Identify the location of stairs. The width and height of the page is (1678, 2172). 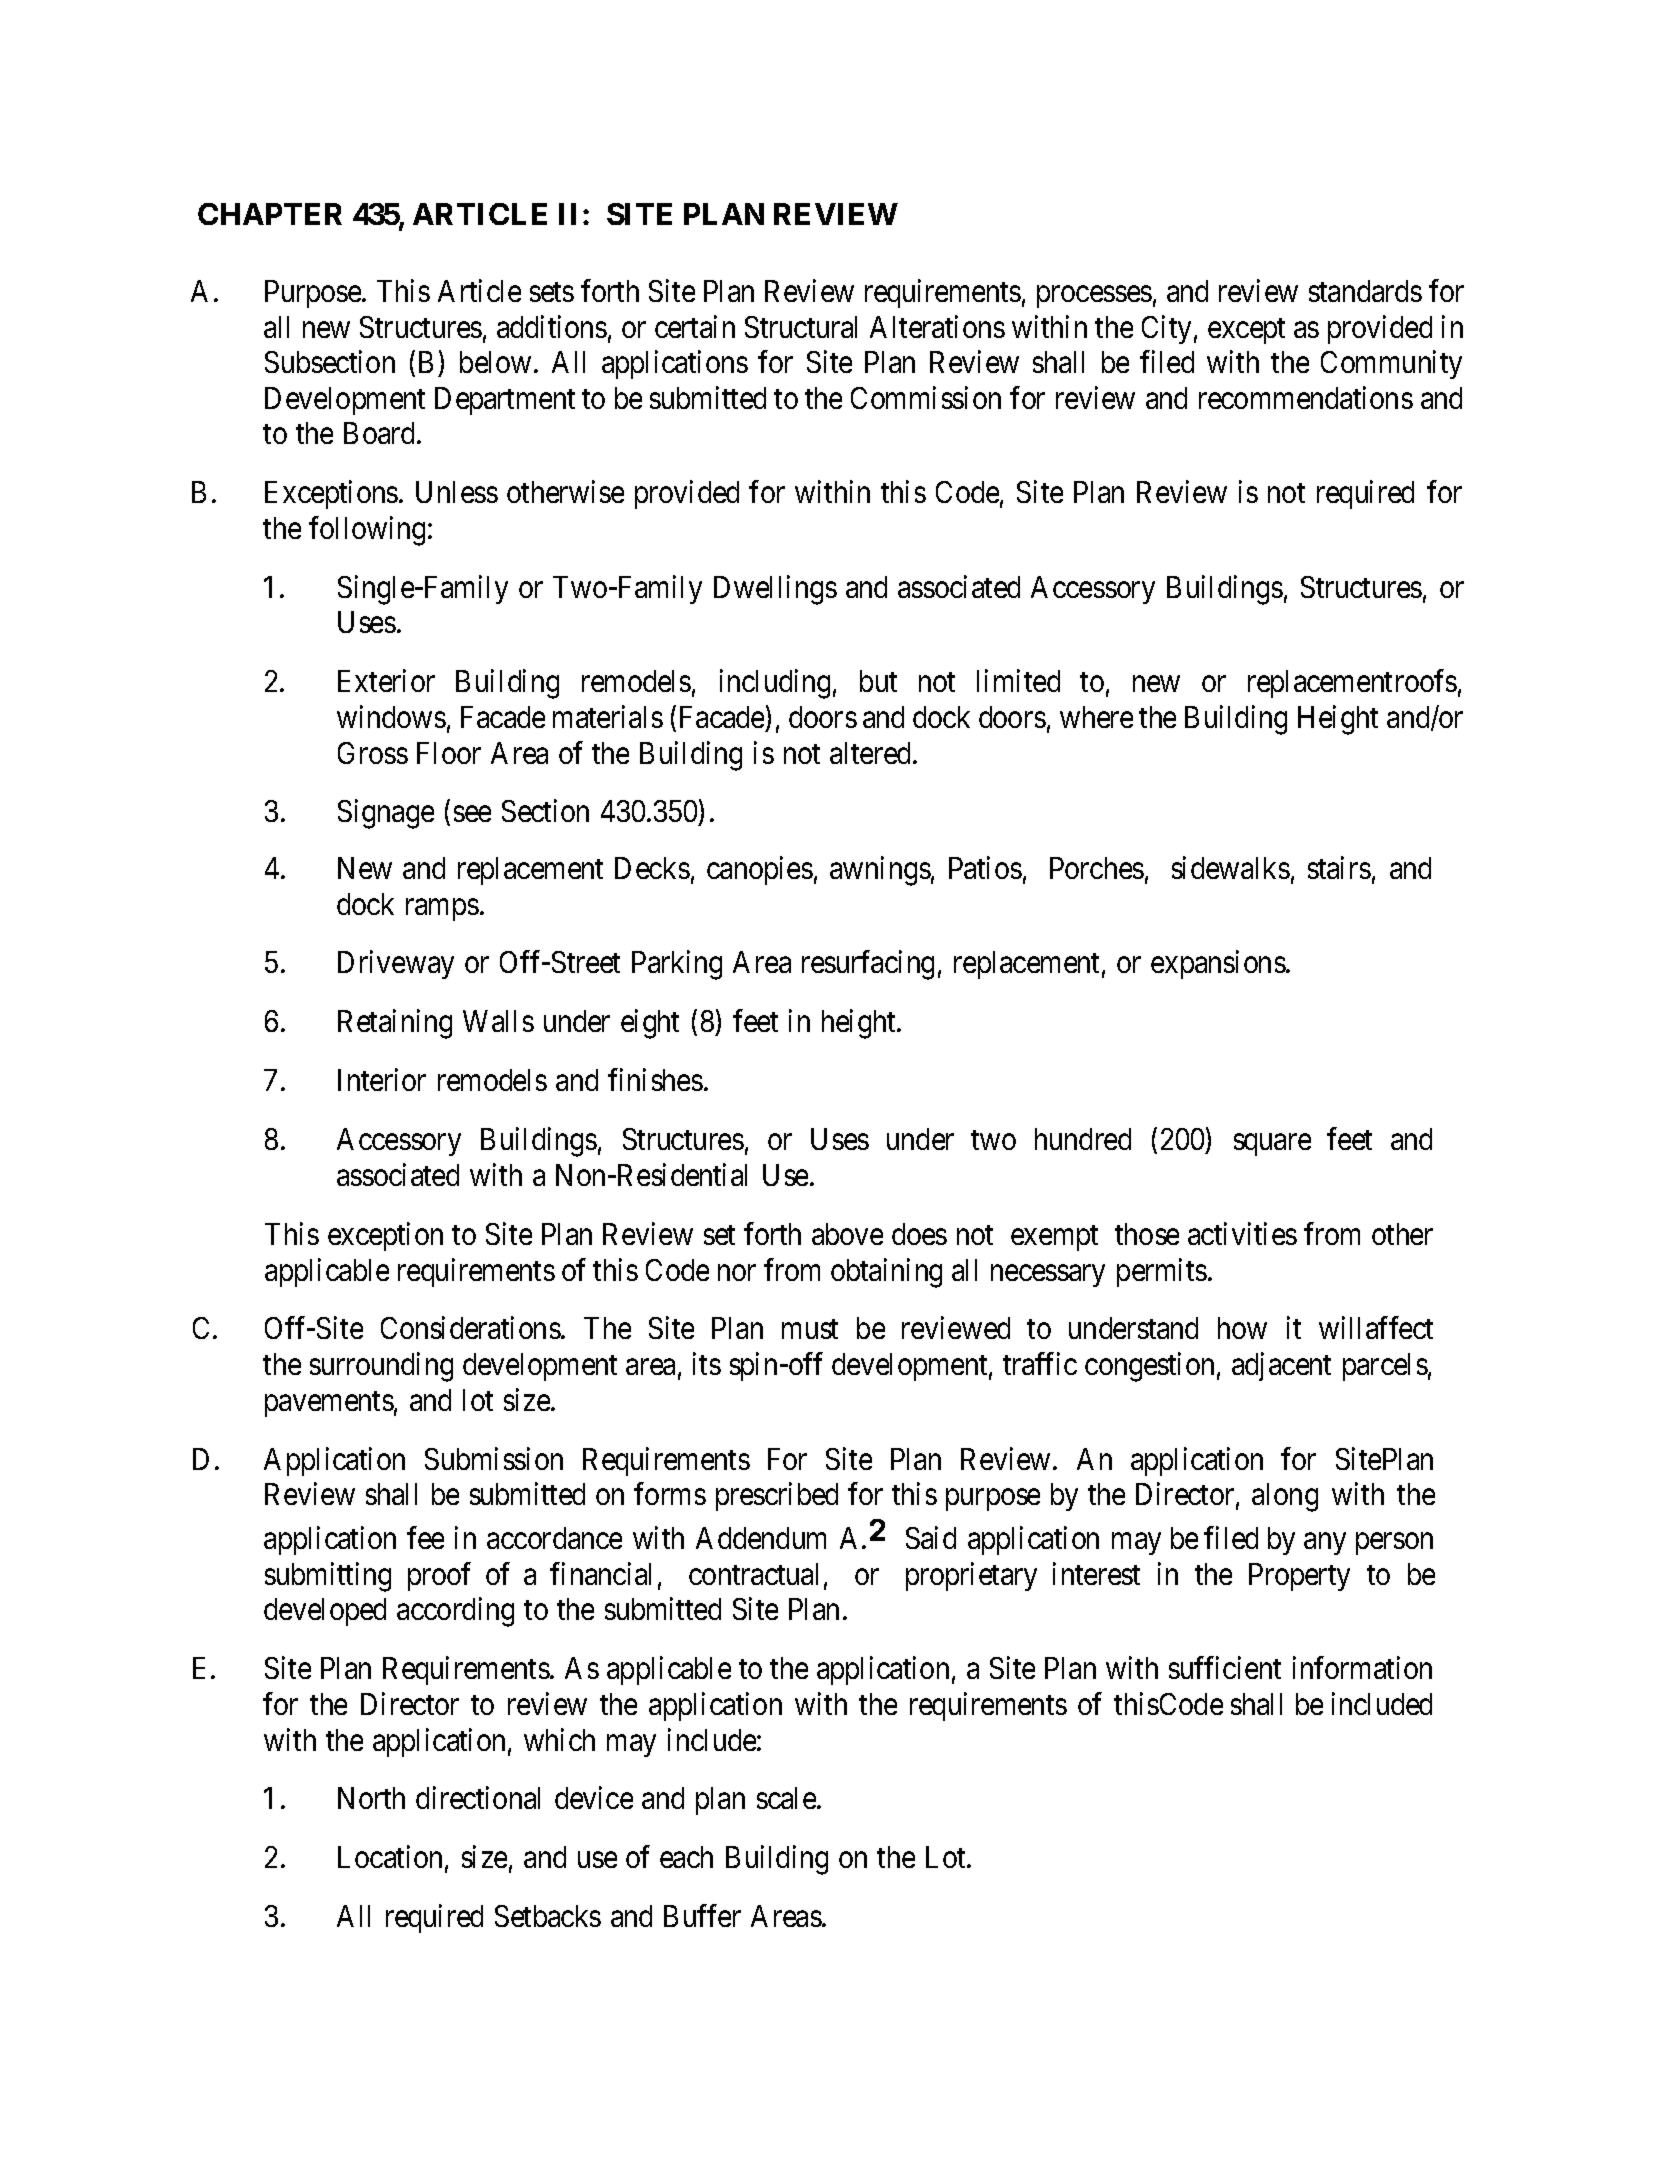
(1339, 867).
